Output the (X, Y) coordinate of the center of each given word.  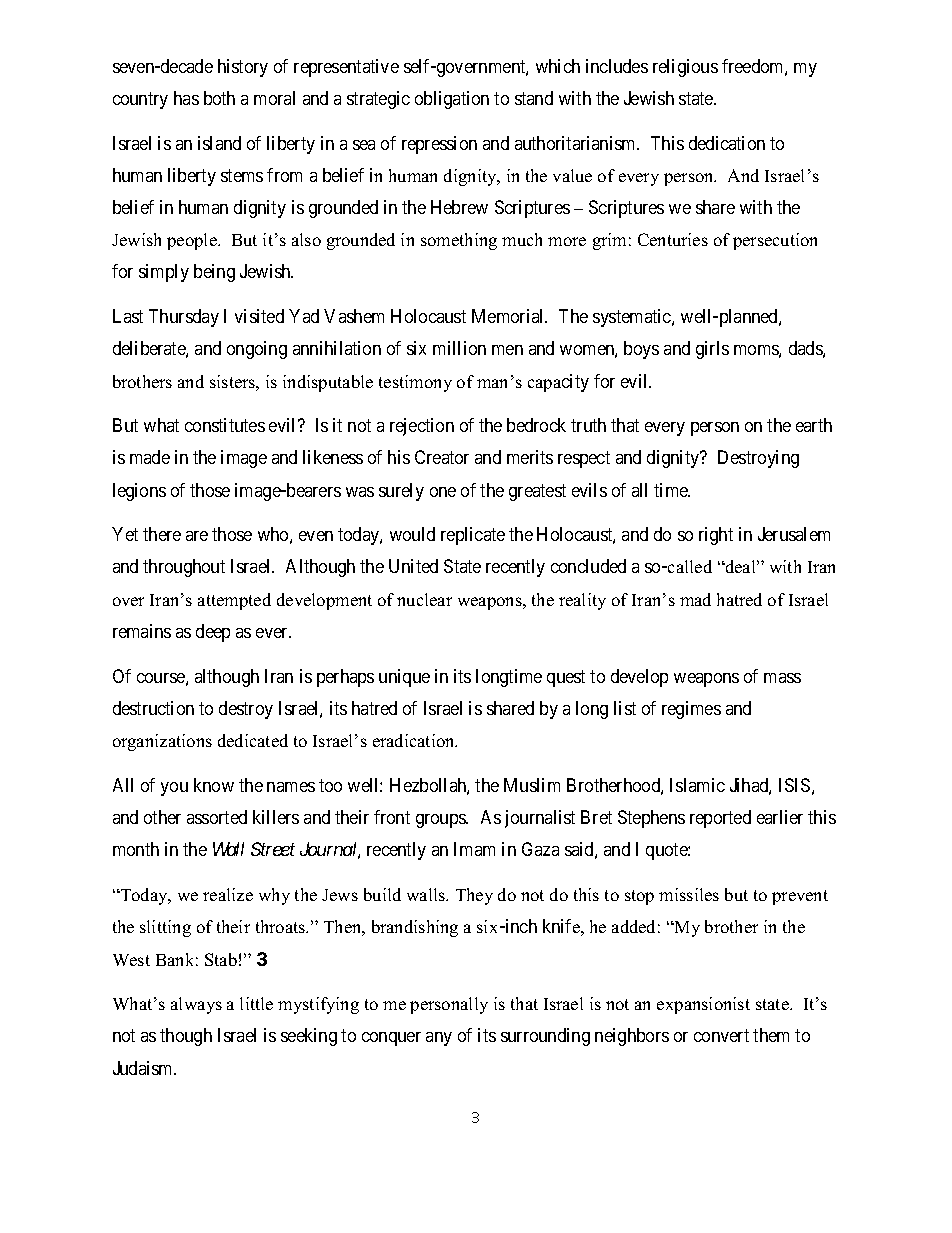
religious (685, 68)
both (219, 98)
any (439, 1039)
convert (721, 1036)
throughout (184, 568)
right (716, 536)
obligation (452, 100)
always (196, 1005)
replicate (473, 536)
